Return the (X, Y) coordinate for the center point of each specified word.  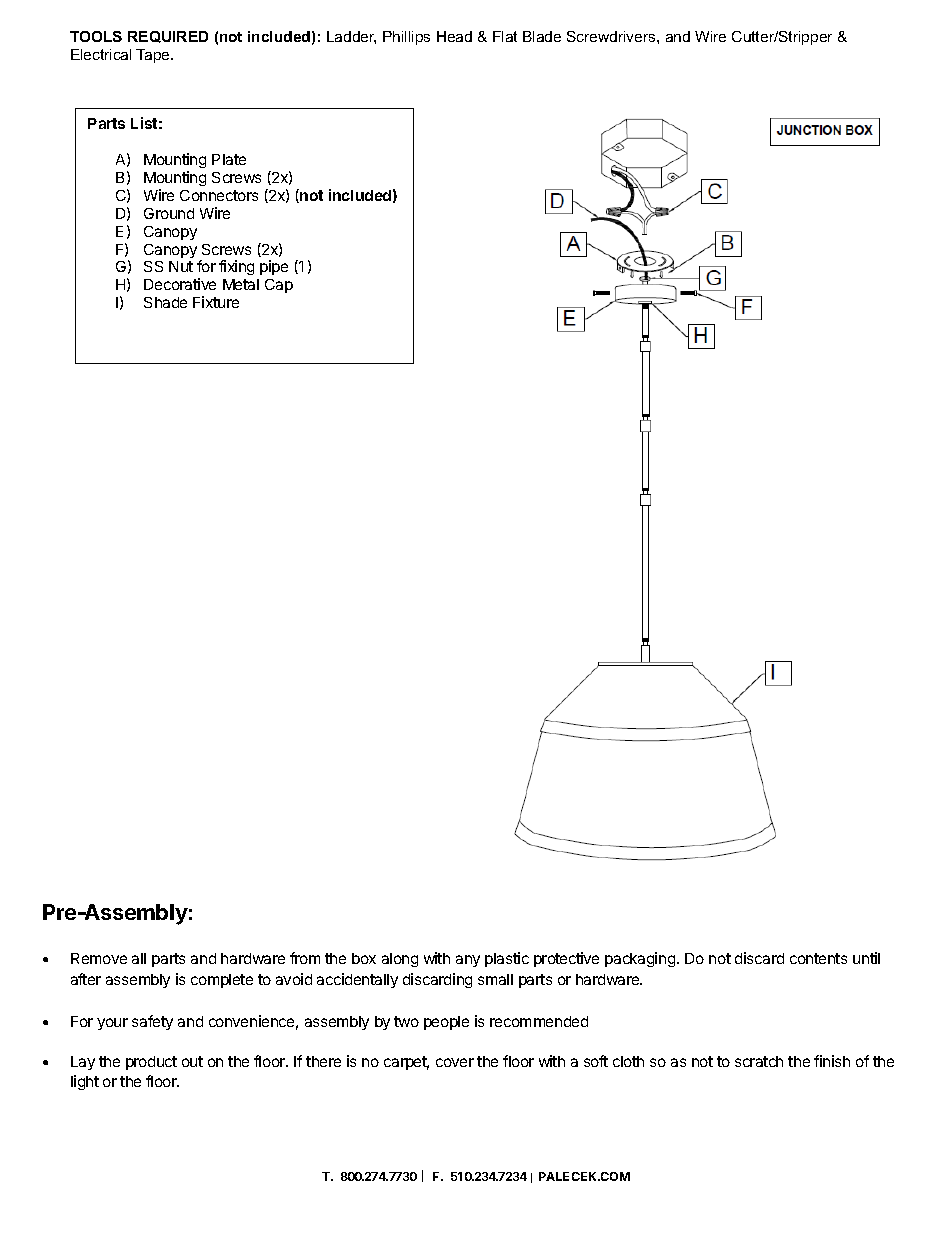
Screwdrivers (612, 36)
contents (818, 958)
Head (454, 36)
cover (455, 1062)
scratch (759, 1061)
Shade (165, 302)
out (192, 1061)
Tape (154, 56)
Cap (279, 286)
